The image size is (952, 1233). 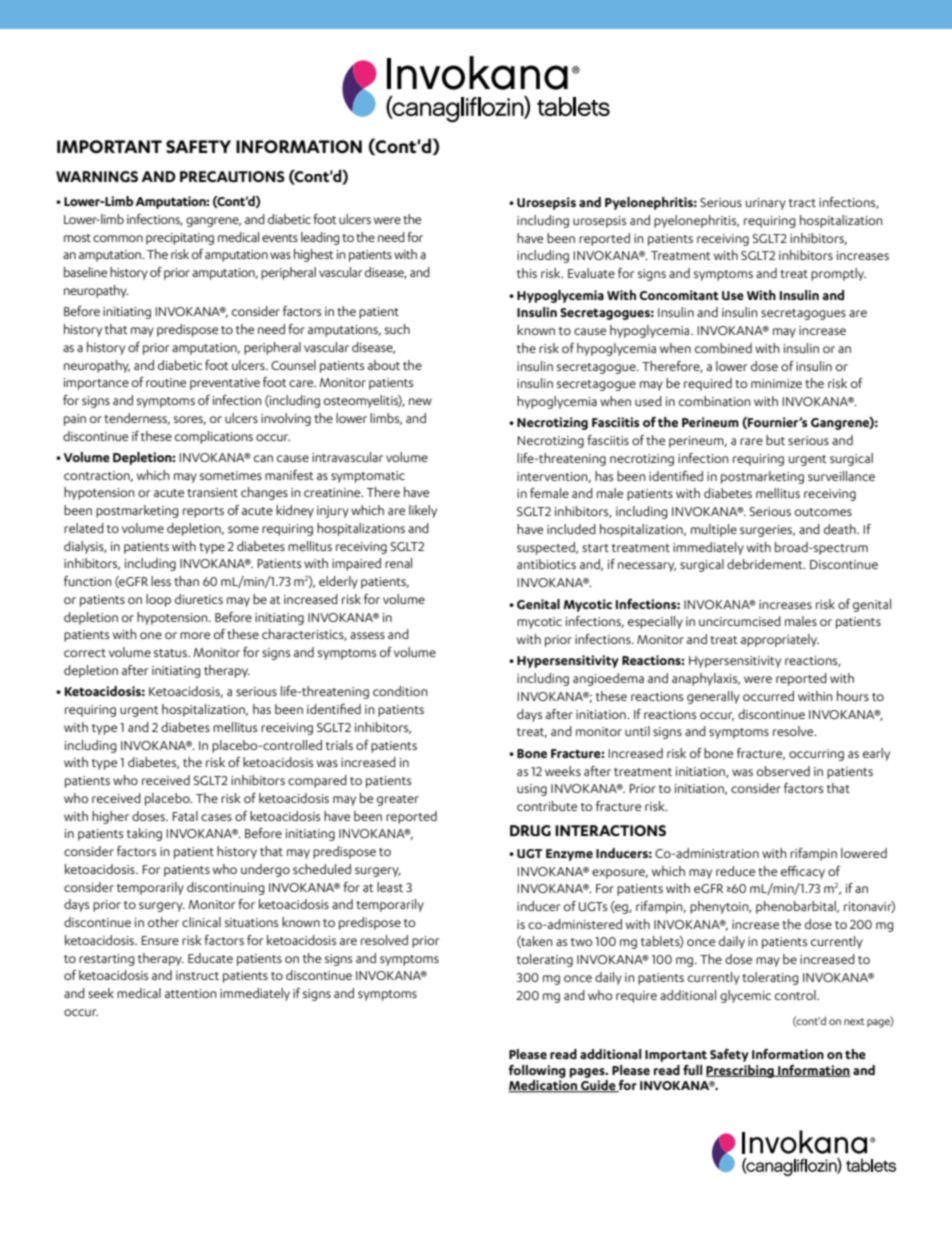 What do you see at coordinates (766, 204) in the screenshot?
I see `urinary` at bounding box center [766, 204].
